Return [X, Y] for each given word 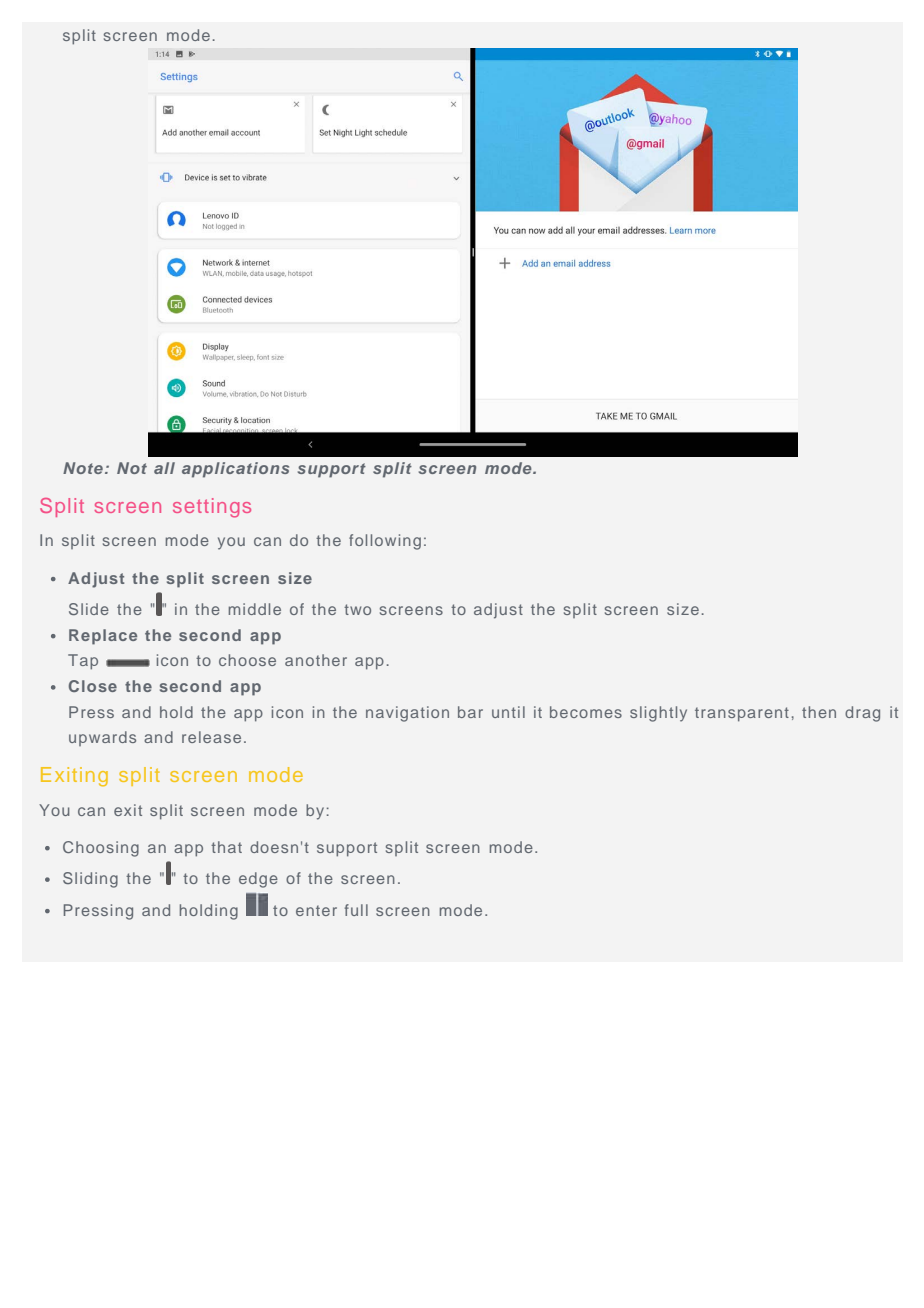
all [164, 468]
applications [235, 470]
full [356, 910]
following [385, 542]
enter [316, 910]
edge [258, 880]
